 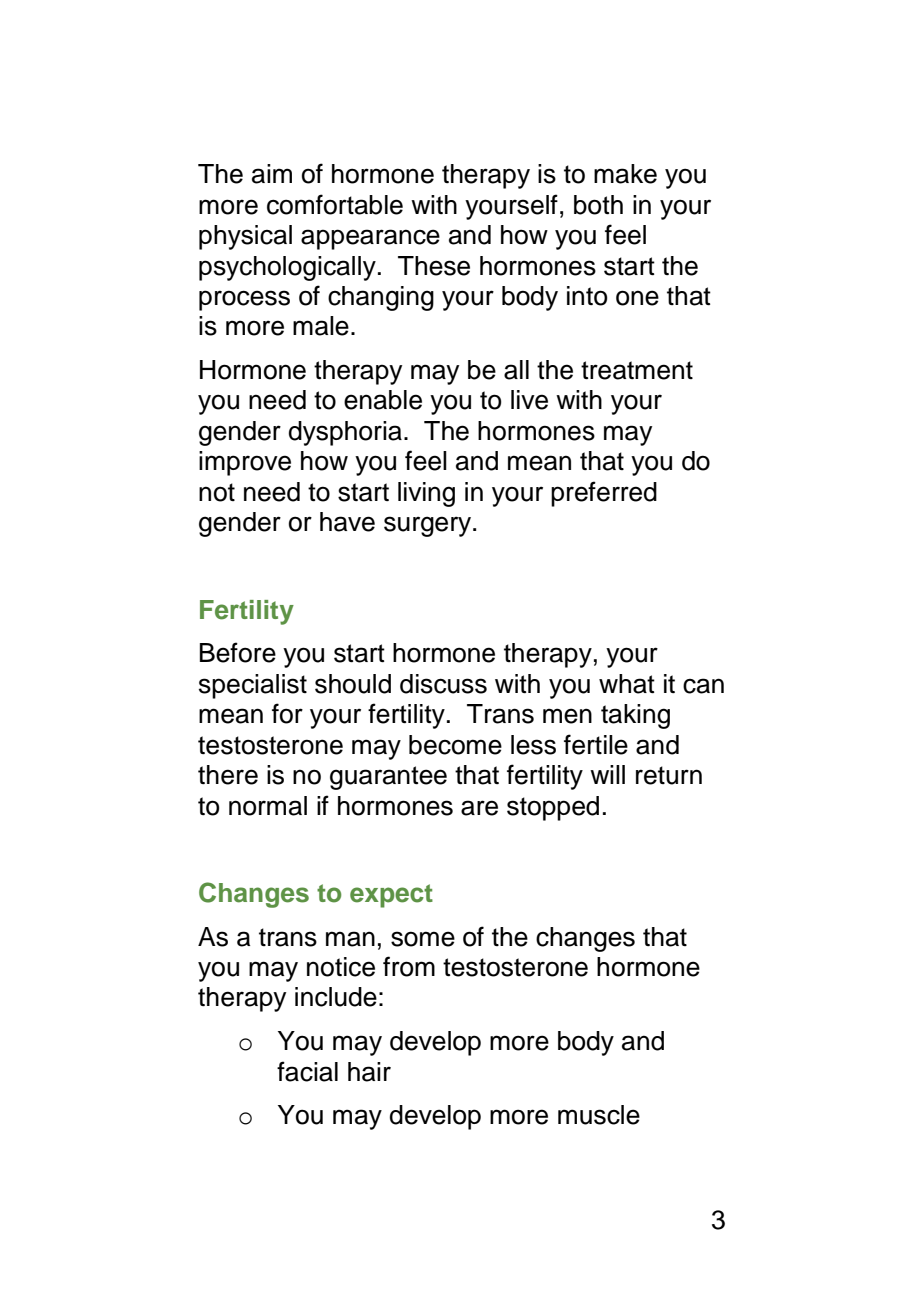 I want to click on make, so click(x=625, y=174).
